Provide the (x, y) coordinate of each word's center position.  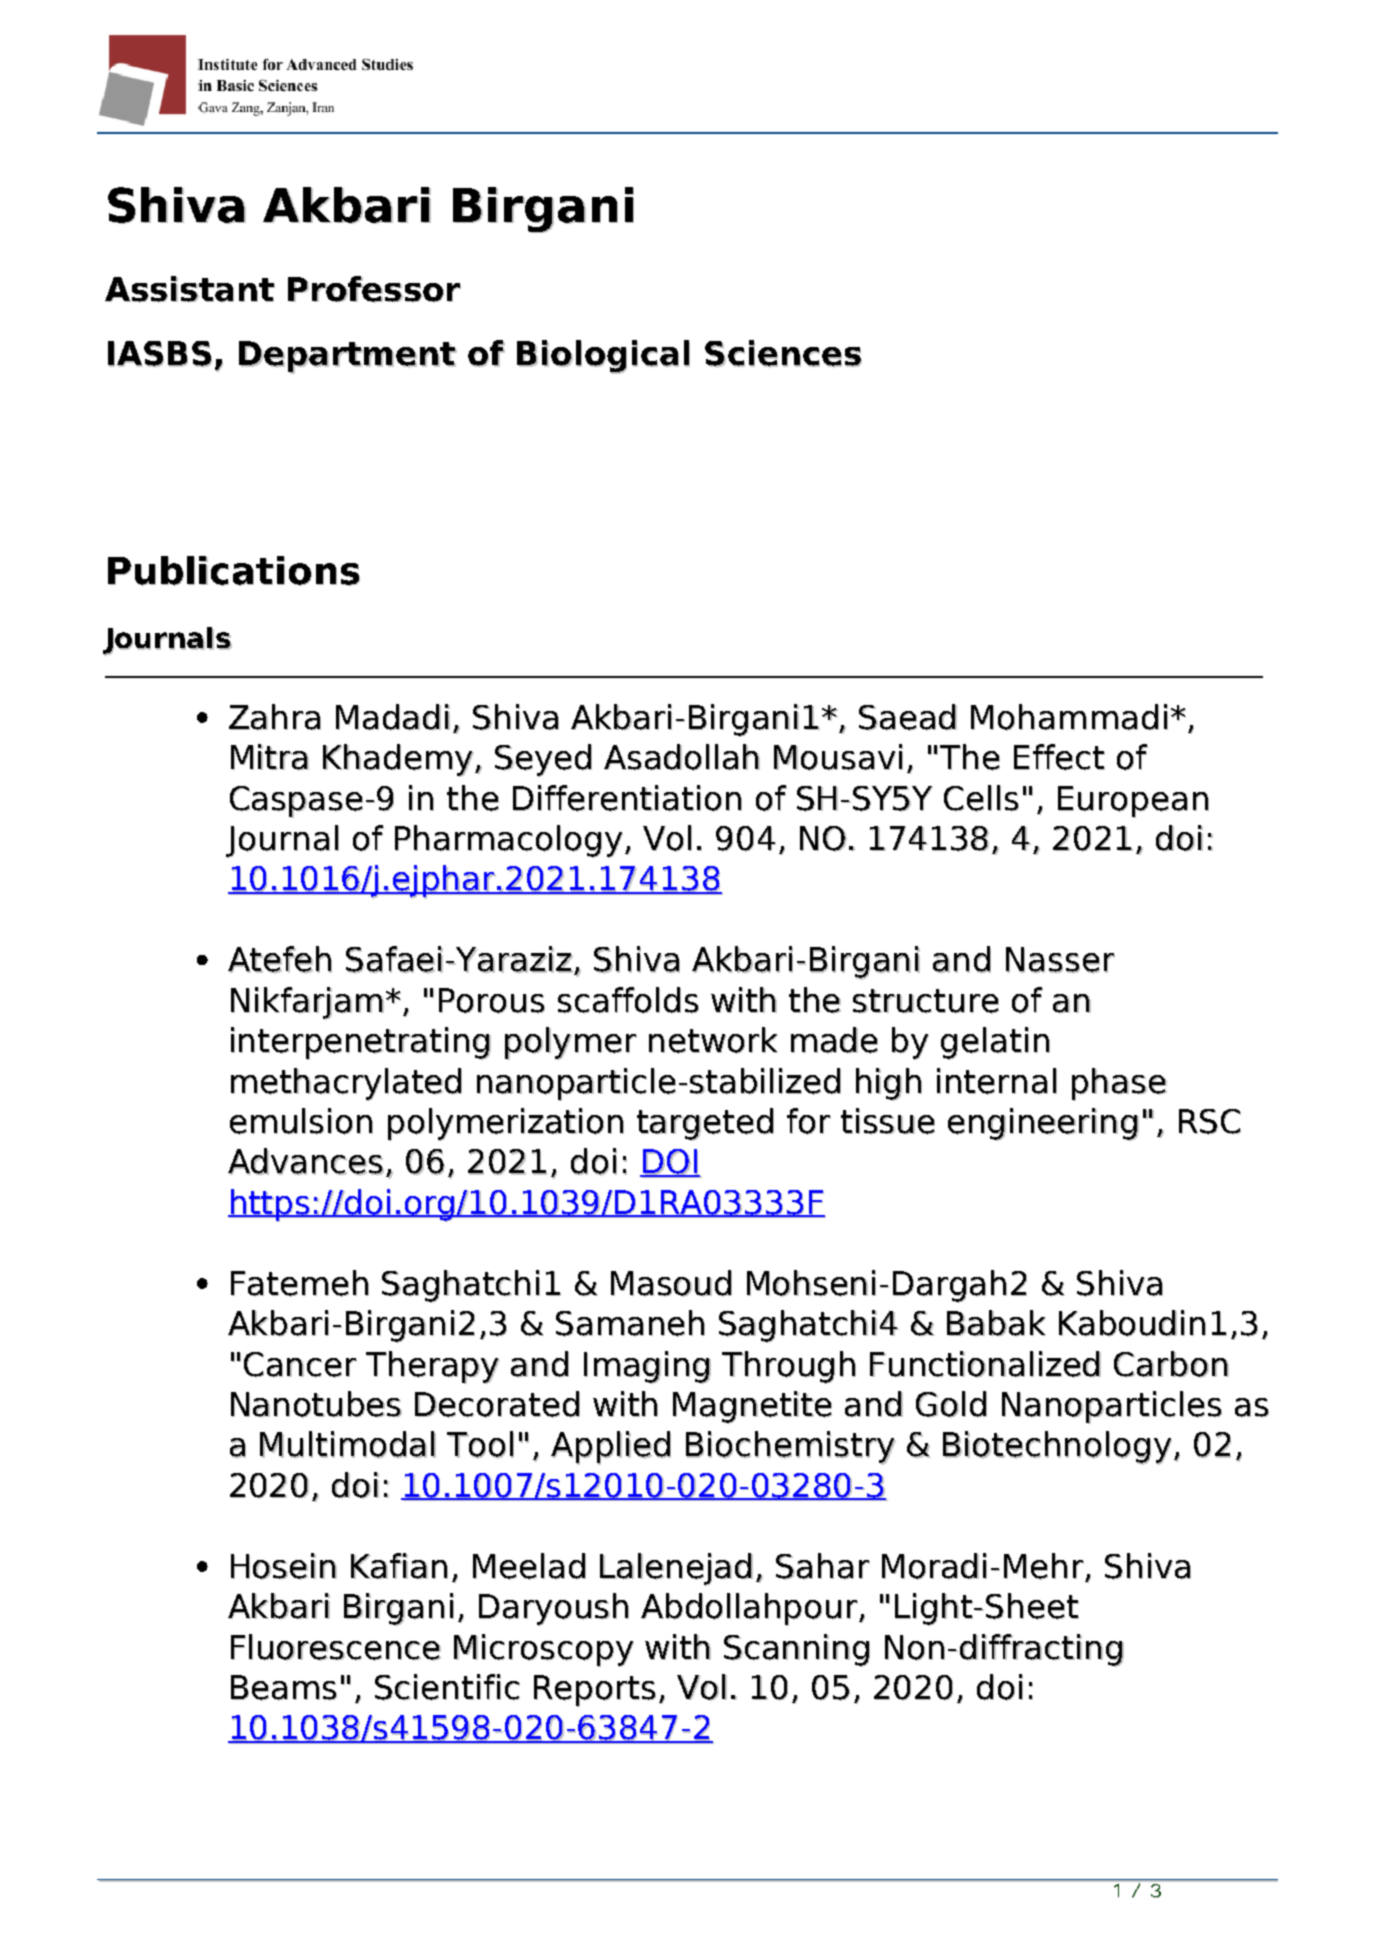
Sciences (783, 354)
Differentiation (627, 798)
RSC (1210, 1122)
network (713, 1040)
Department (348, 357)
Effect (1059, 757)
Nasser (1060, 960)
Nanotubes (316, 1404)
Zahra (275, 717)
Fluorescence (336, 1647)
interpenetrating (361, 1043)
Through (789, 1367)
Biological (603, 357)
